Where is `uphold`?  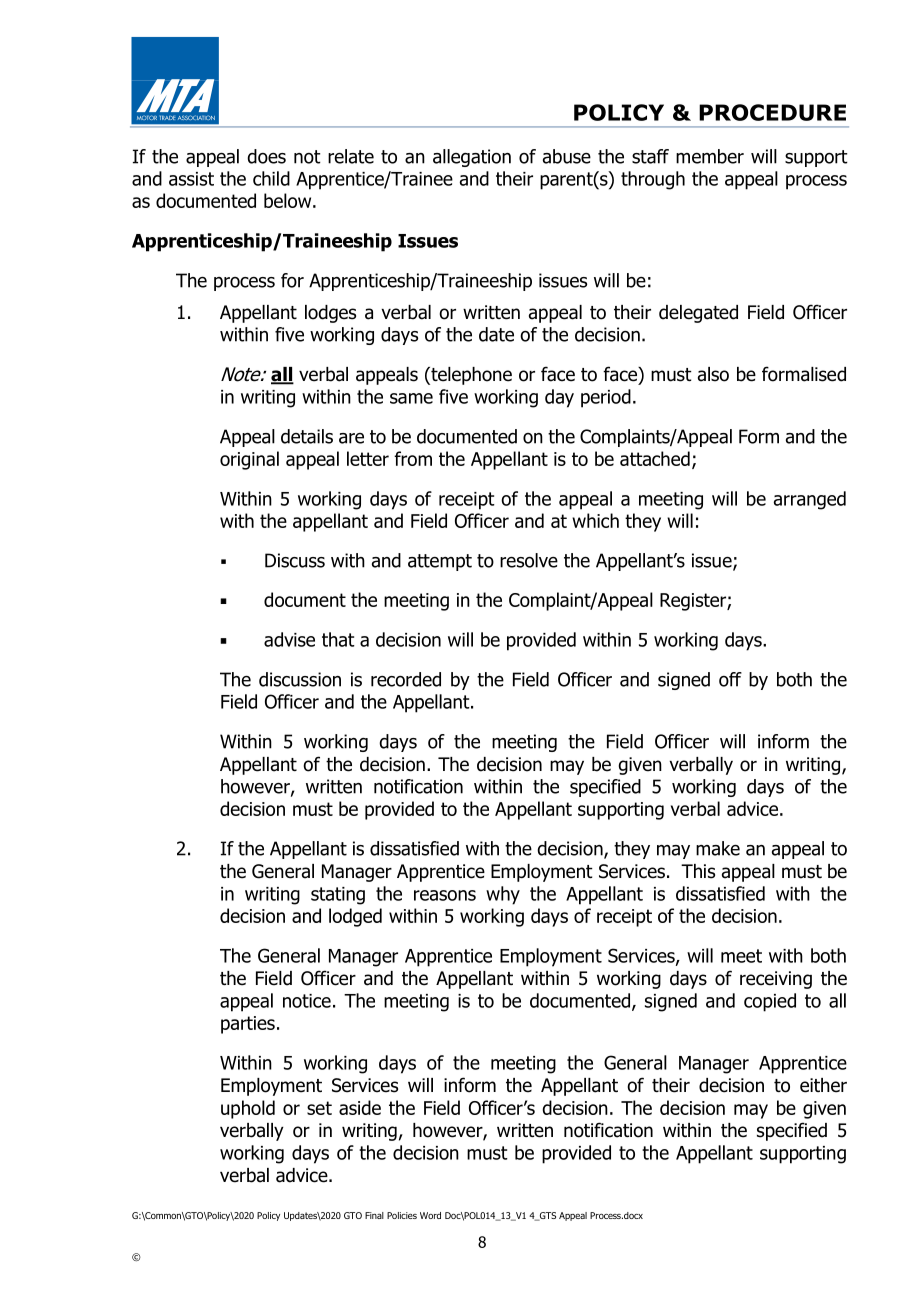 uphold is located at coordinates (248, 1109).
